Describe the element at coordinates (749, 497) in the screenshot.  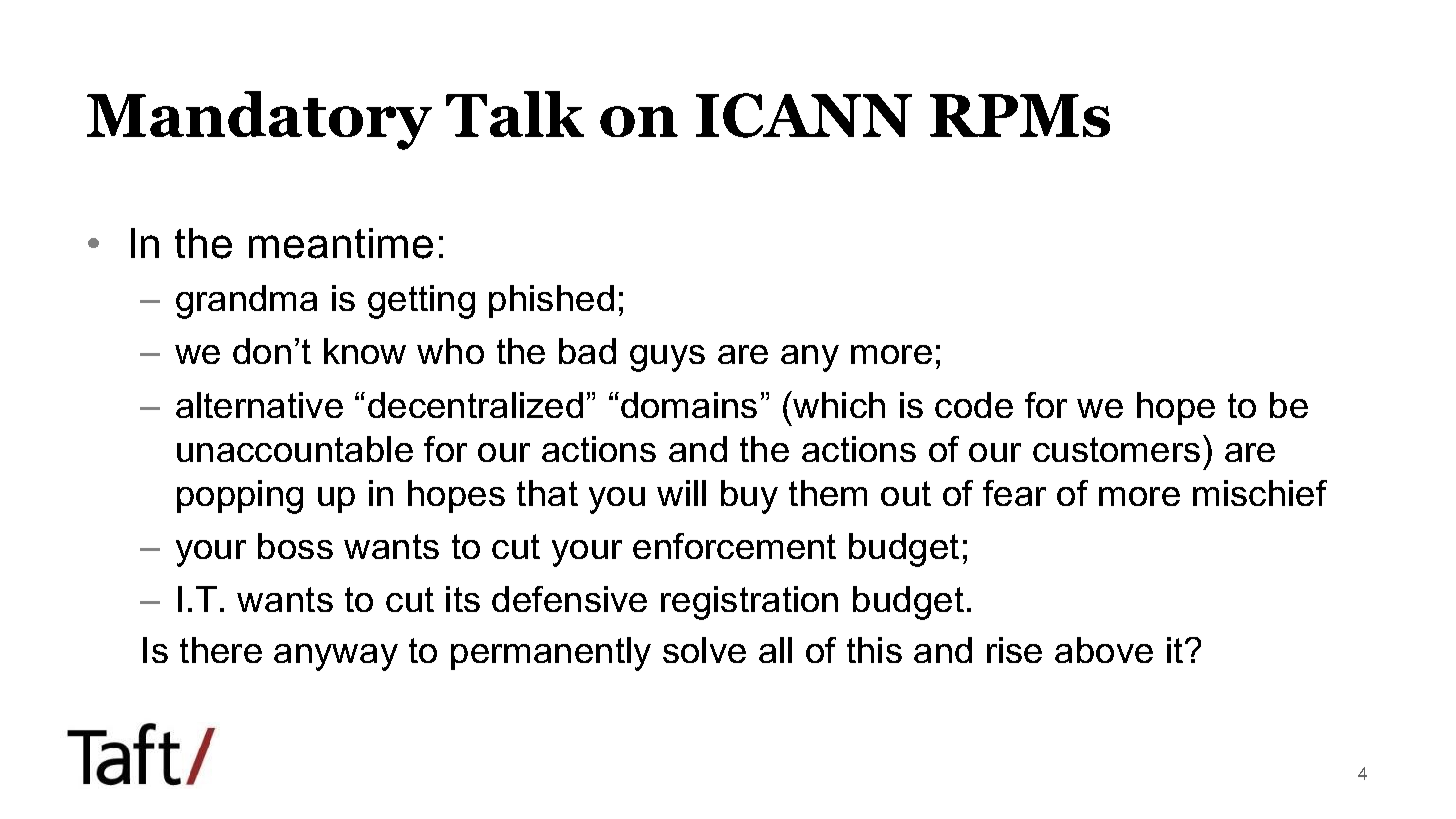
I see `buy` at that location.
